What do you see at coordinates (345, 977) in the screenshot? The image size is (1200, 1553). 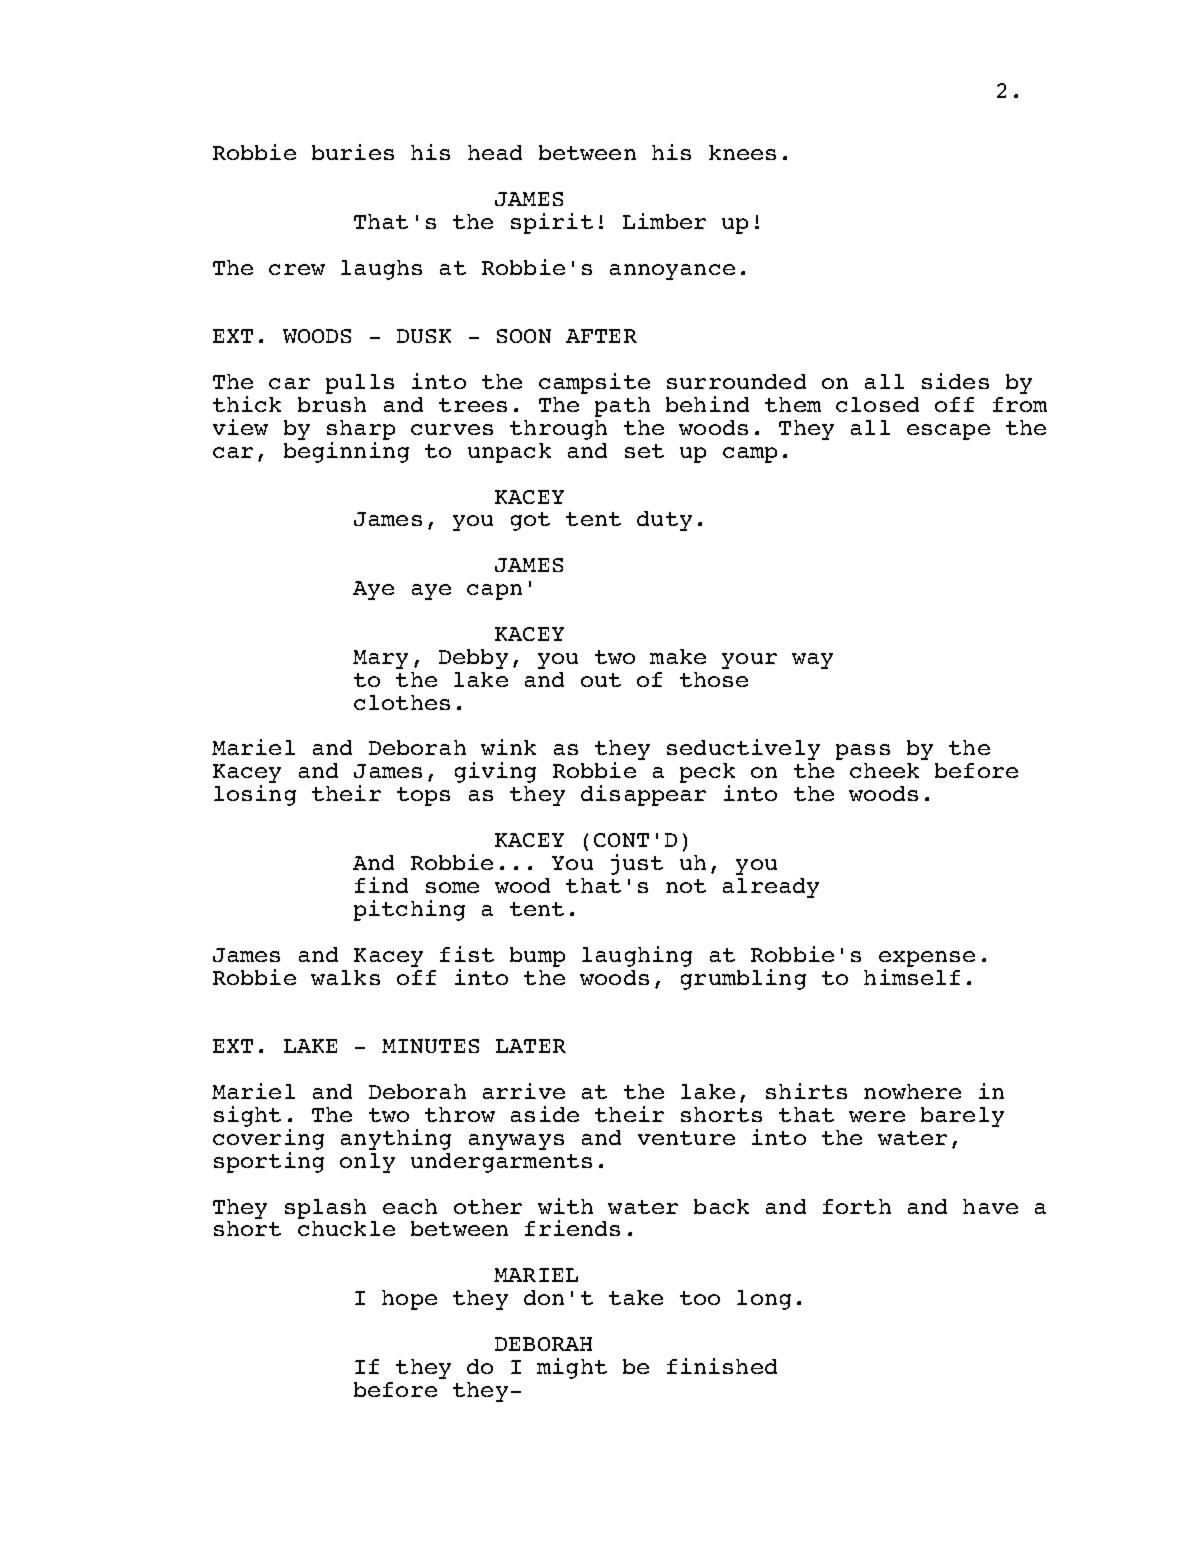 I see `walks` at bounding box center [345, 977].
